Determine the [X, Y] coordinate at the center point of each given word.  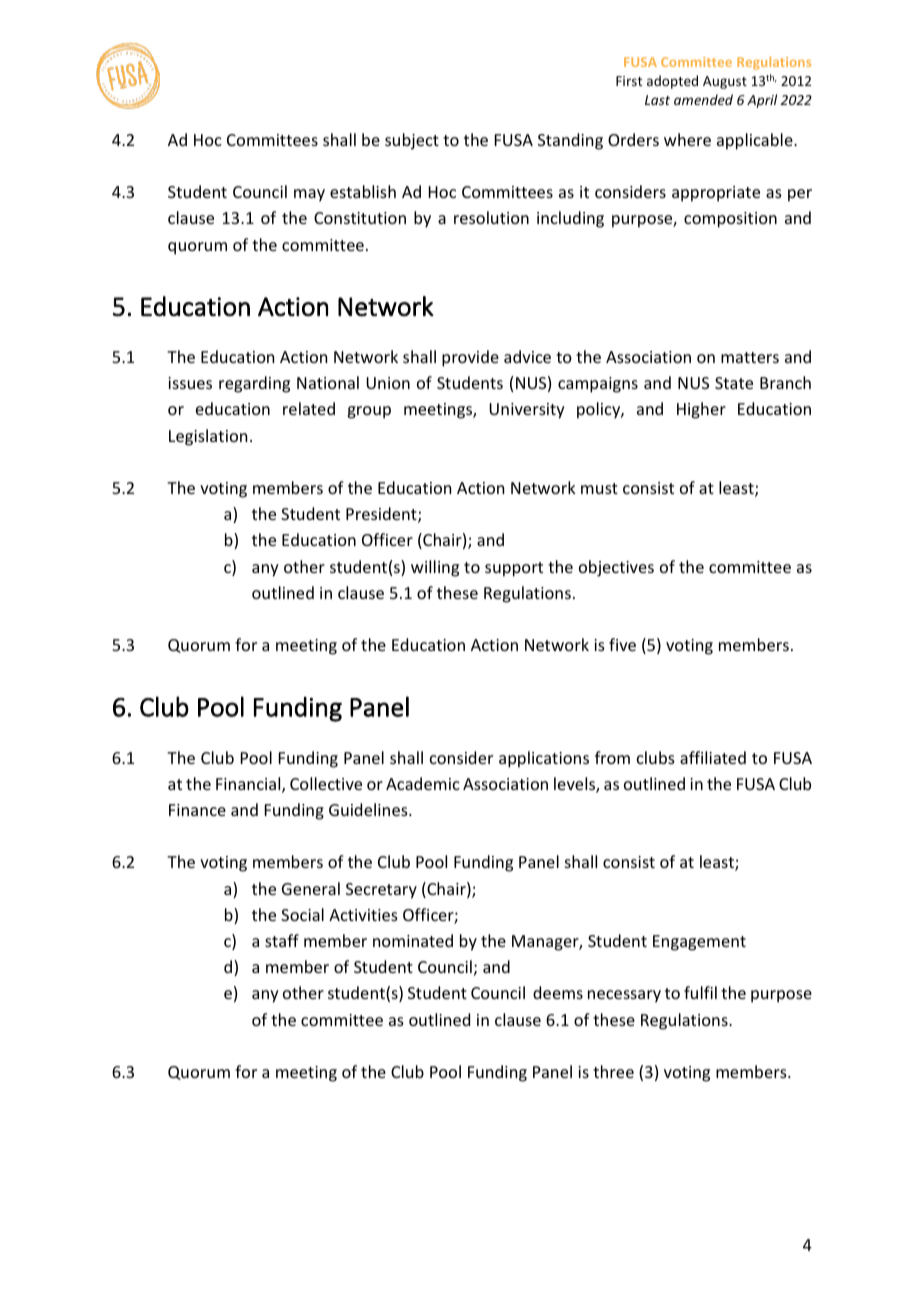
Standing [570, 141]
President [382, 515]
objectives [616, 568]
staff [282, 940]
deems [558, 992]
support [514, 569]
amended [703, 99]
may [309, 195]
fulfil [700, 992]
